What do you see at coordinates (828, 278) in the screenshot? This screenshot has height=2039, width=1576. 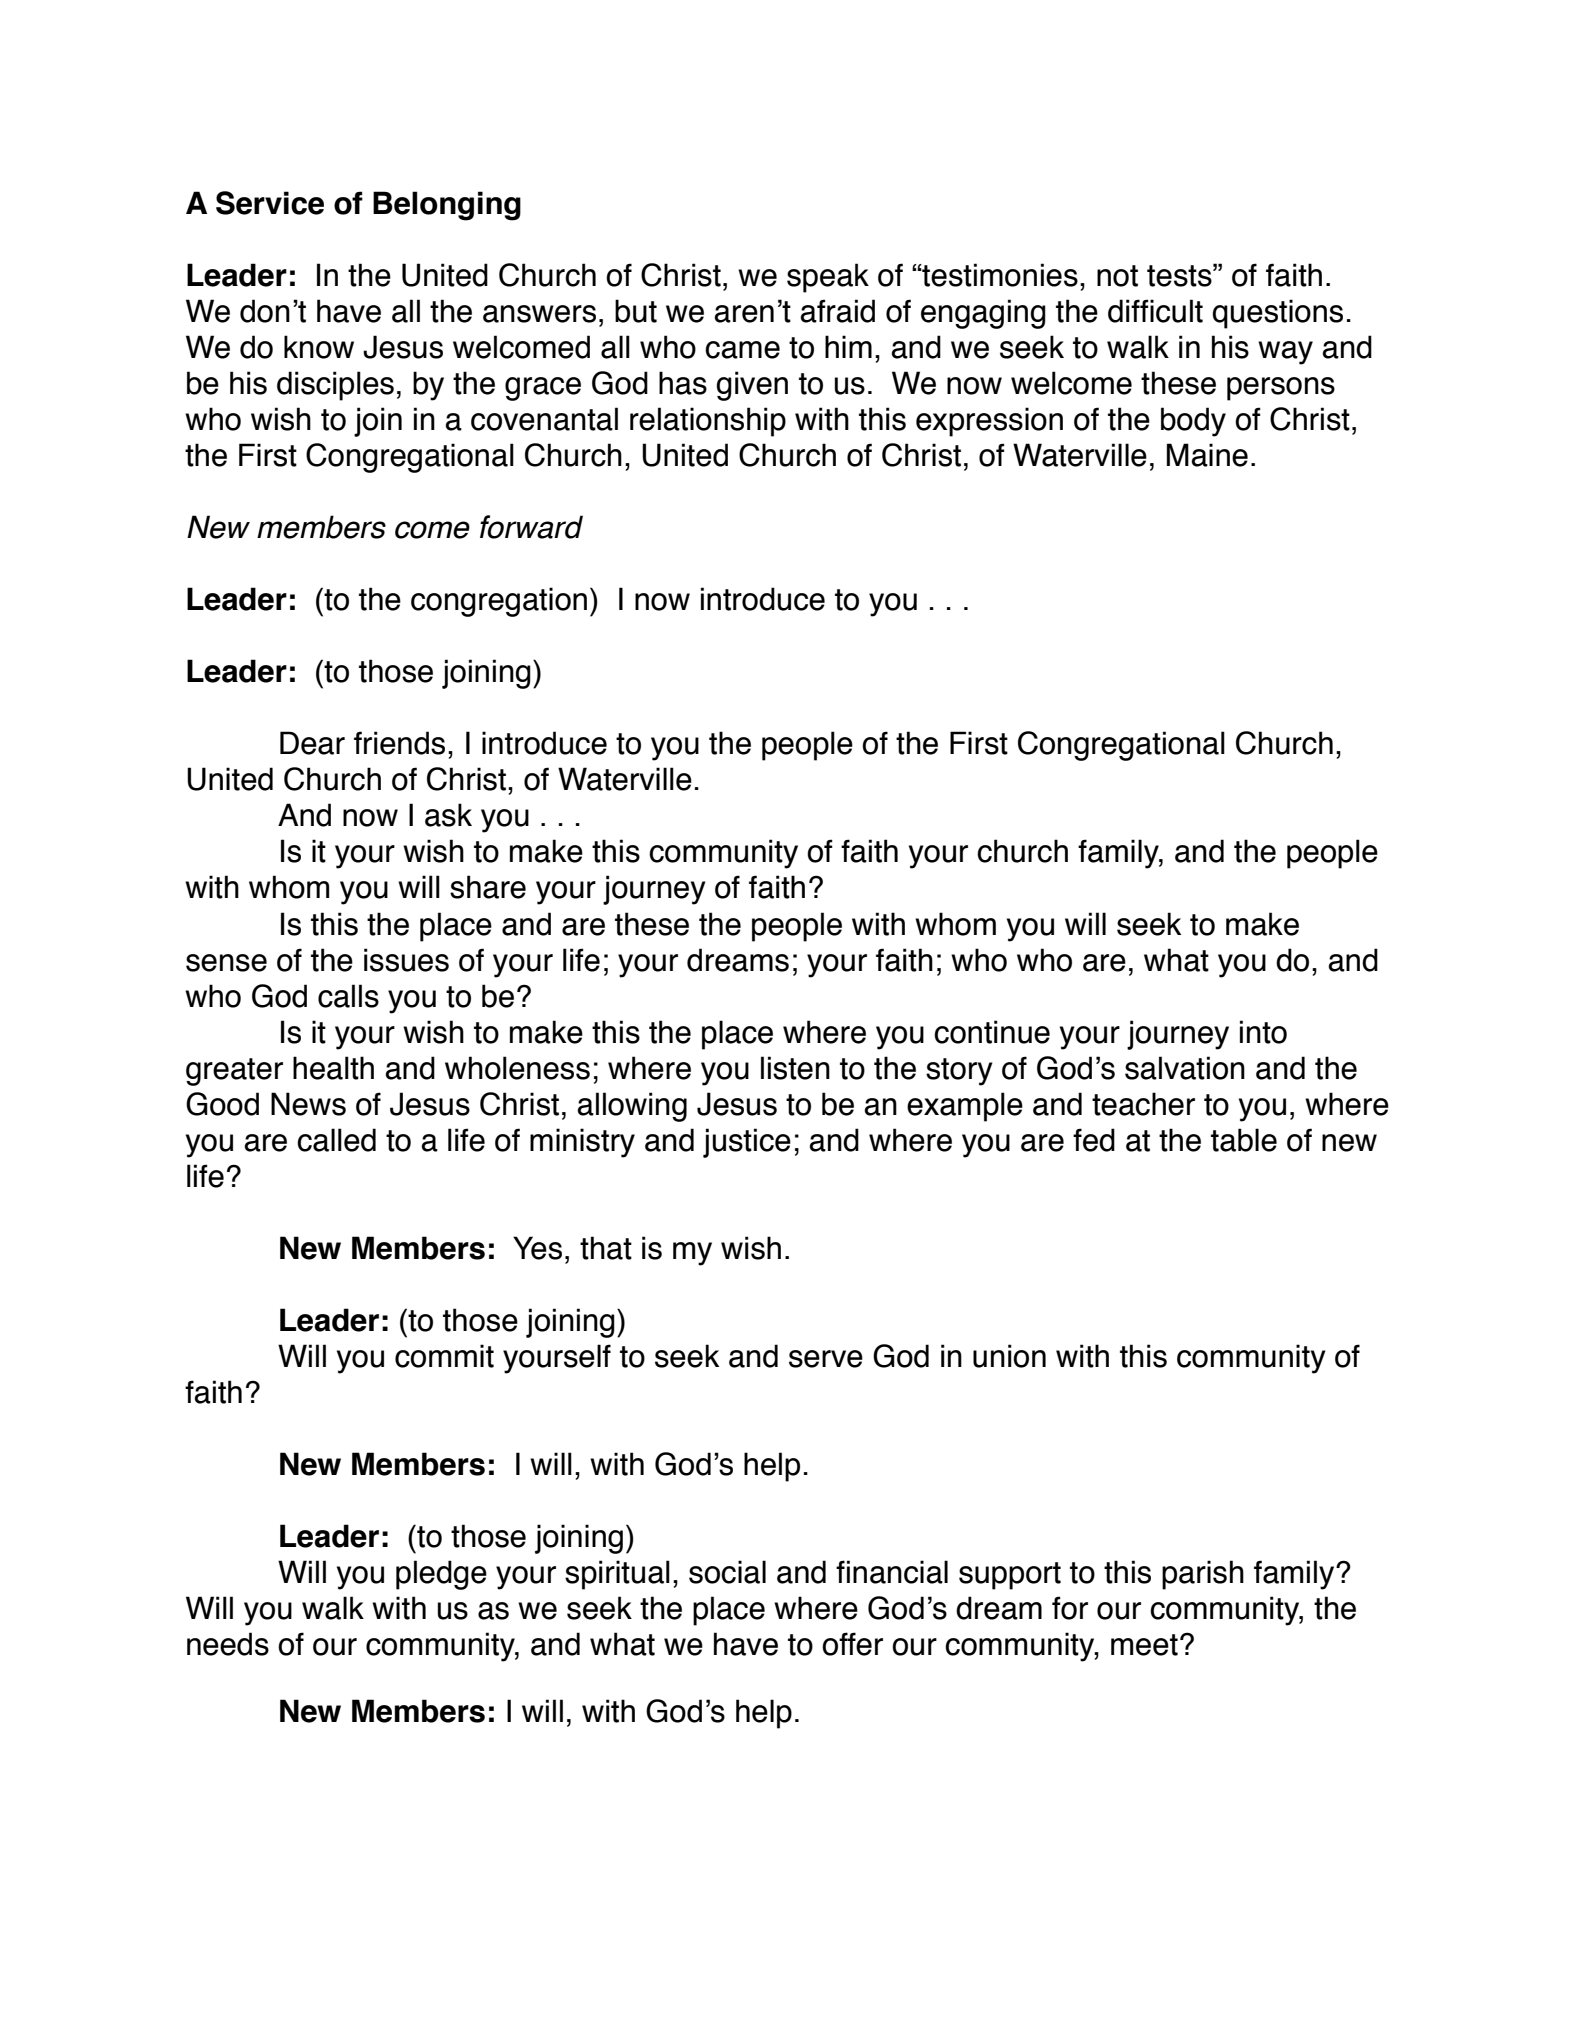 I see `speak` at bounding box center [828, 278].
